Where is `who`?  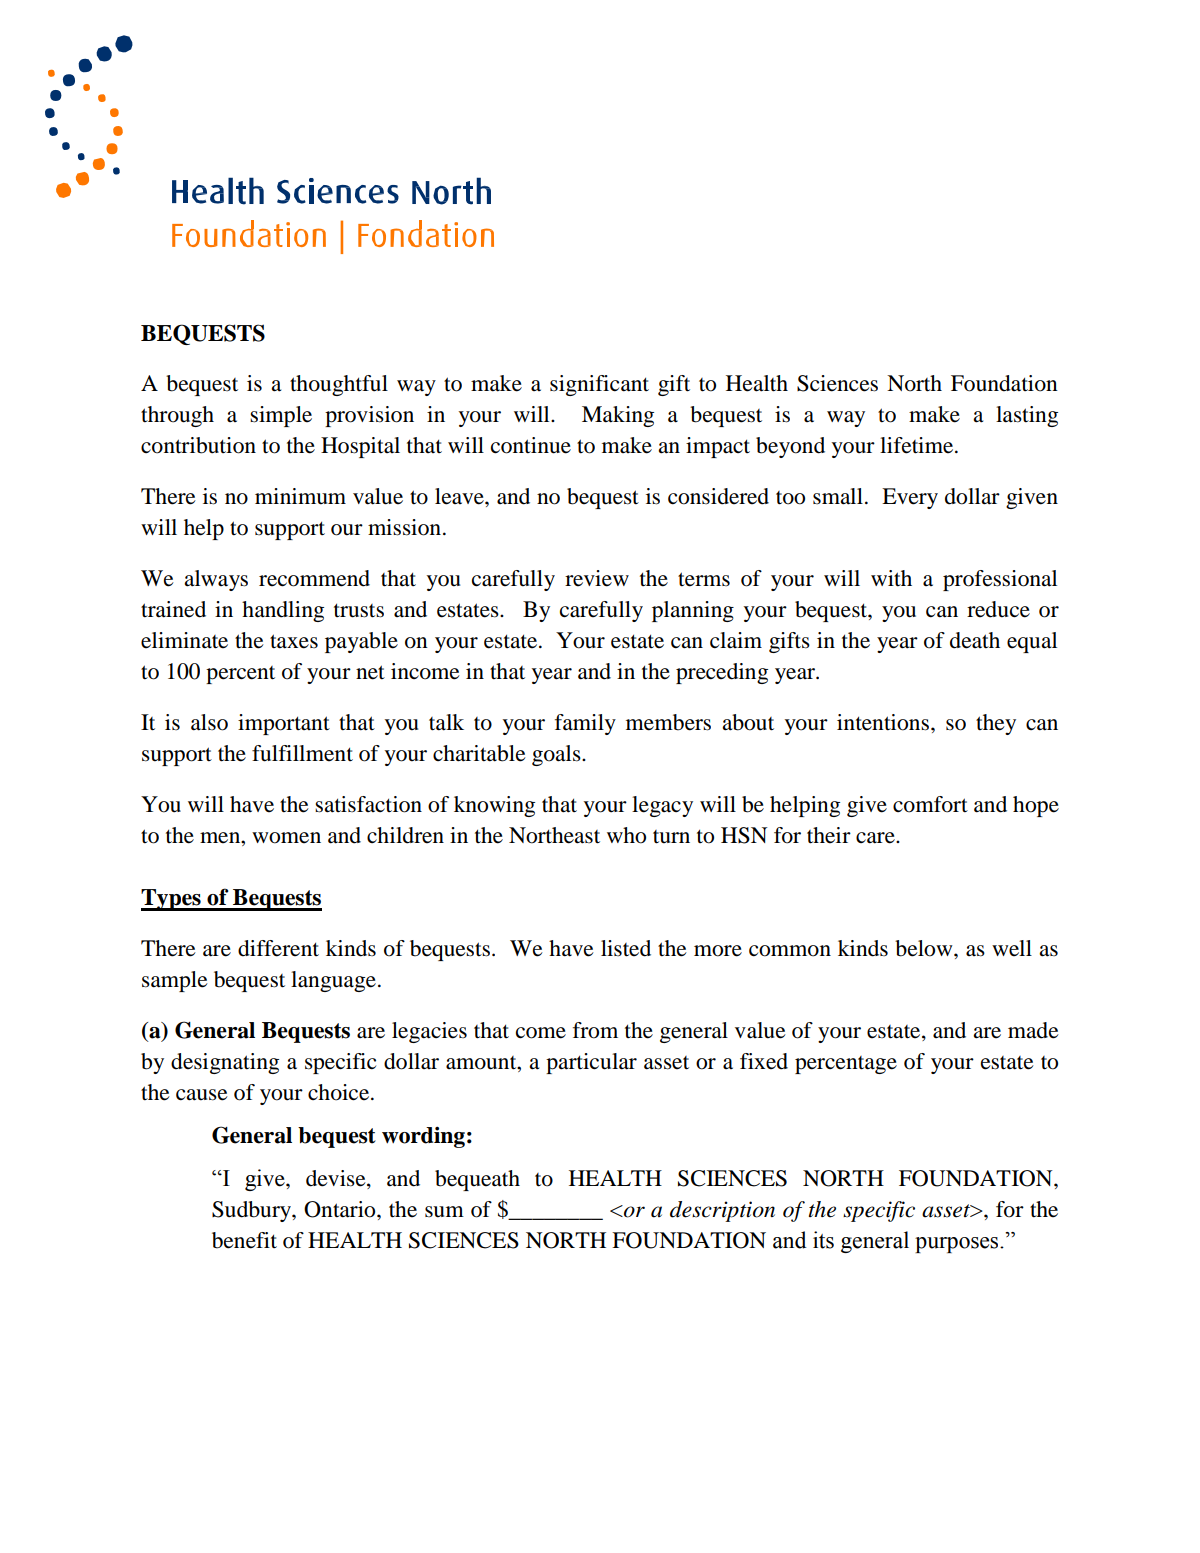 who is located at coordinates (626, 835).
